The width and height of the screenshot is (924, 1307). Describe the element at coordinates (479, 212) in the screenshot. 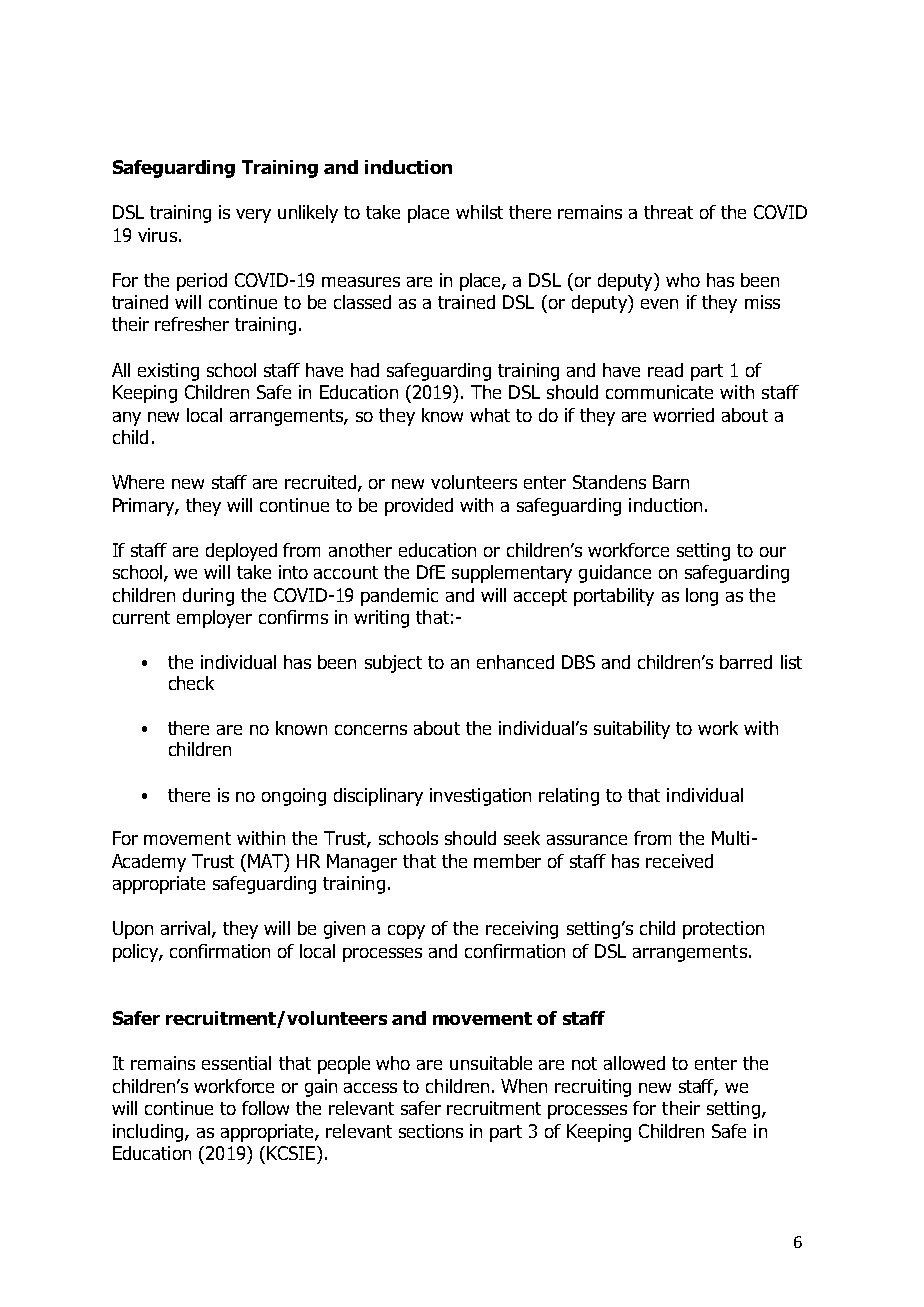

I see `whilst` at that location.
